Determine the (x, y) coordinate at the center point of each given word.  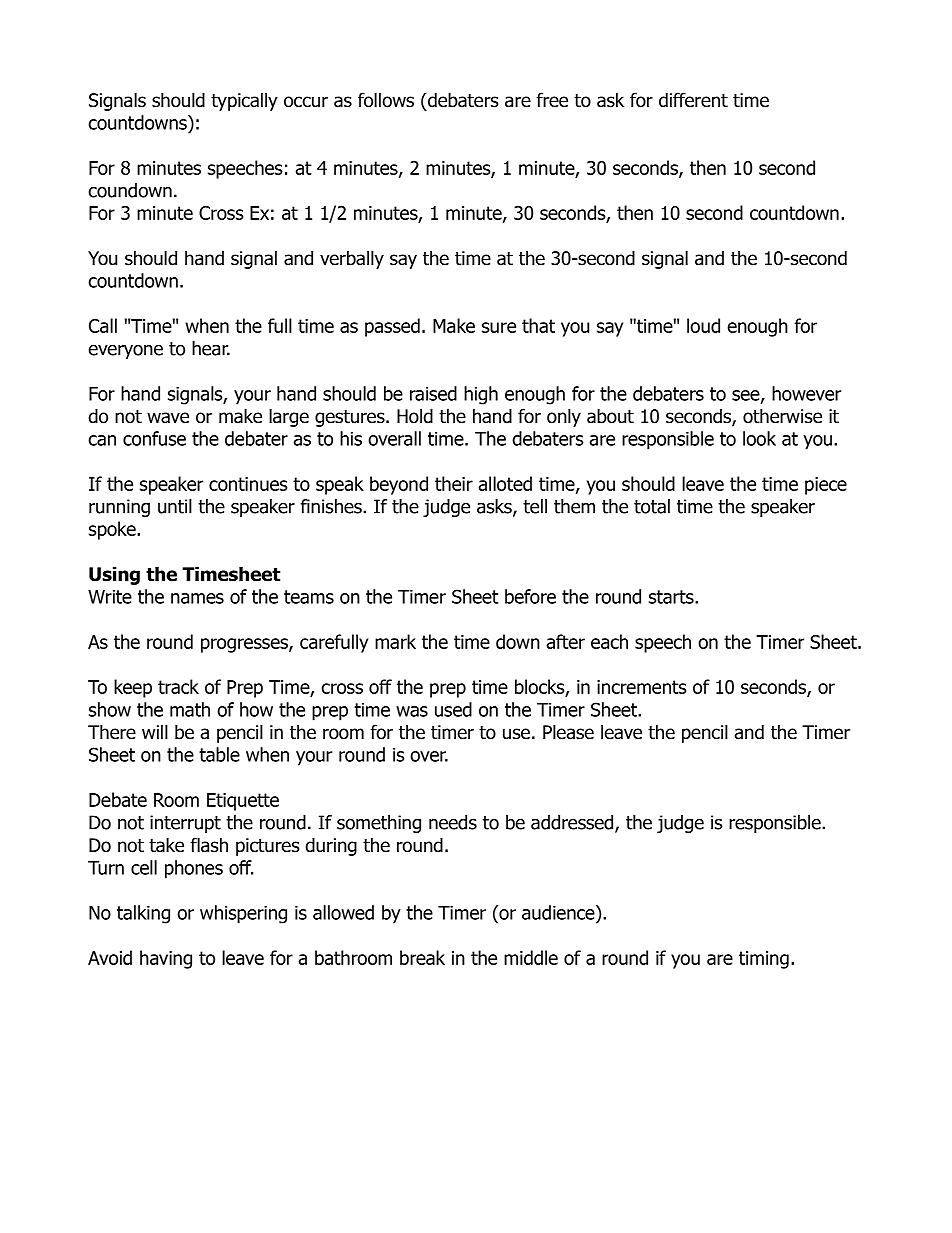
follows (386, 100)
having (166, 959)
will (155, 731)
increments (641, 687)
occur (306, 102)
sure (499, 327)
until (175, 506)
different (693, 100)
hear (211, 348)
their (454, 483)
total (652, 506)
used (453, 709)
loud (703, 325)
